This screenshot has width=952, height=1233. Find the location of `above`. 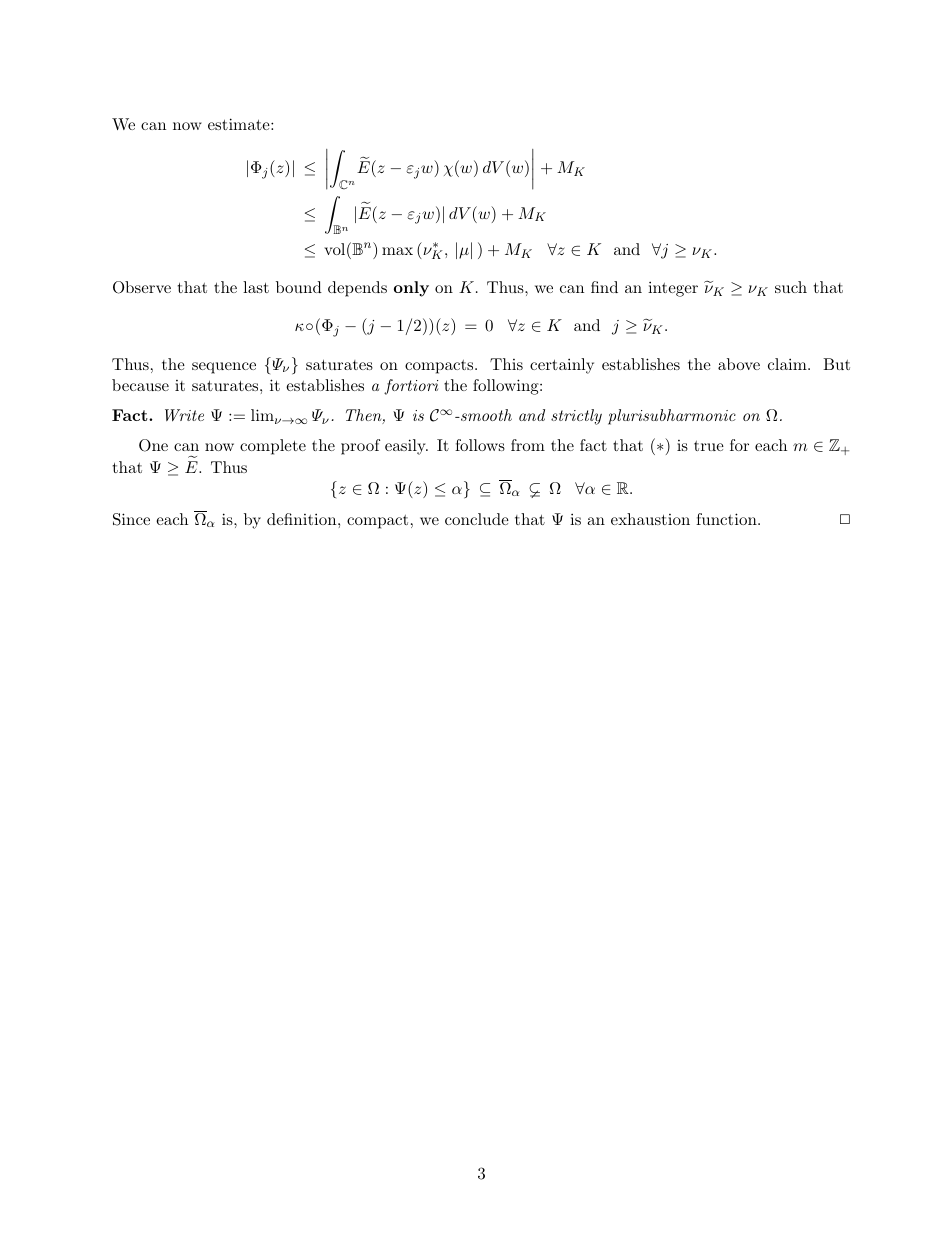

above is located at coordinates (739, 364).
